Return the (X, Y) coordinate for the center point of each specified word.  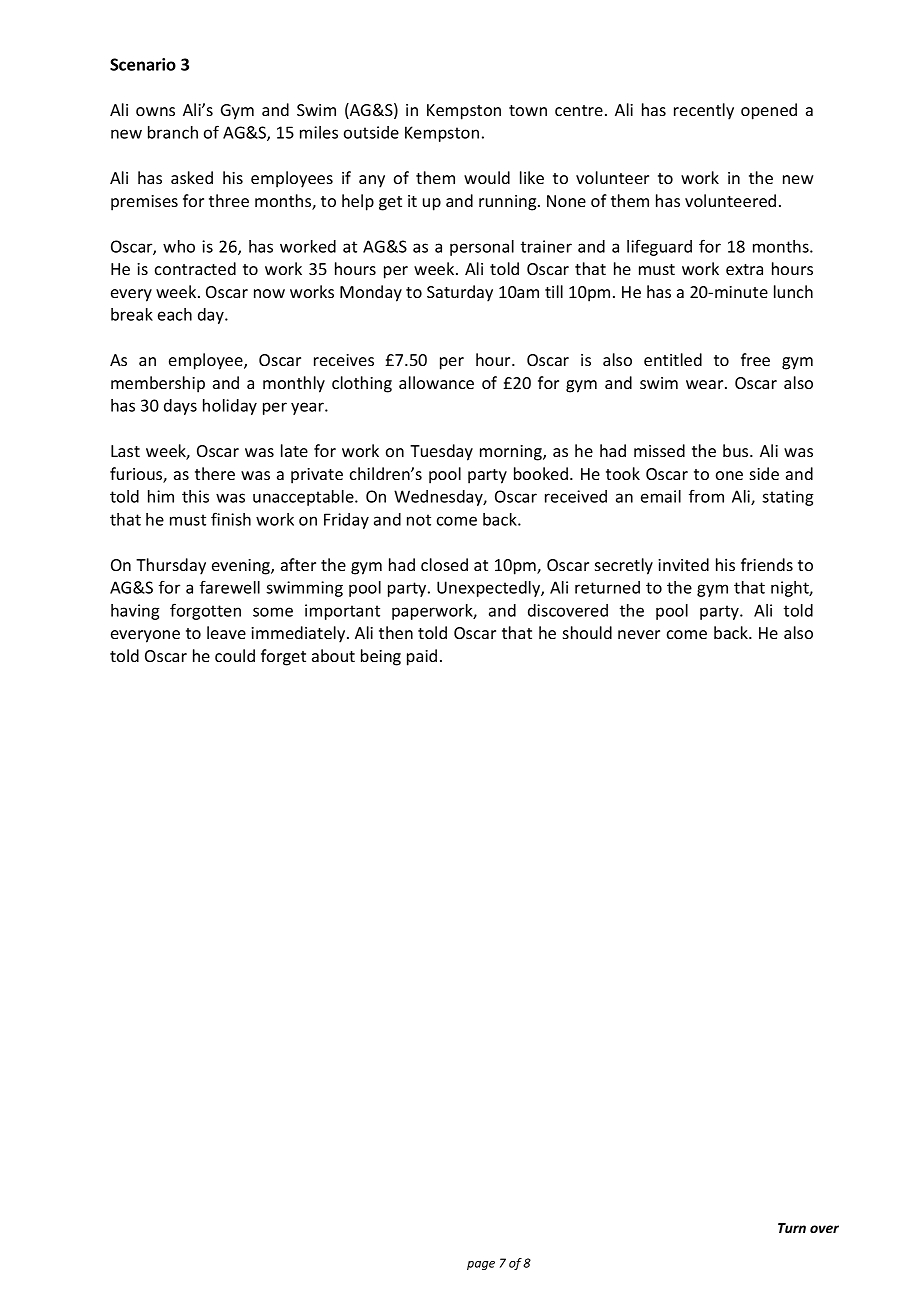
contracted (195, 268)
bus (737, 450)
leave (226, 632)
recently (704, 111)
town (528, 110)
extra (744, 269)
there (215, 473)
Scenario (143, 64)
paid (422, 657)
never (639, 634)
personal (482, 248)
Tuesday (441, 452)
